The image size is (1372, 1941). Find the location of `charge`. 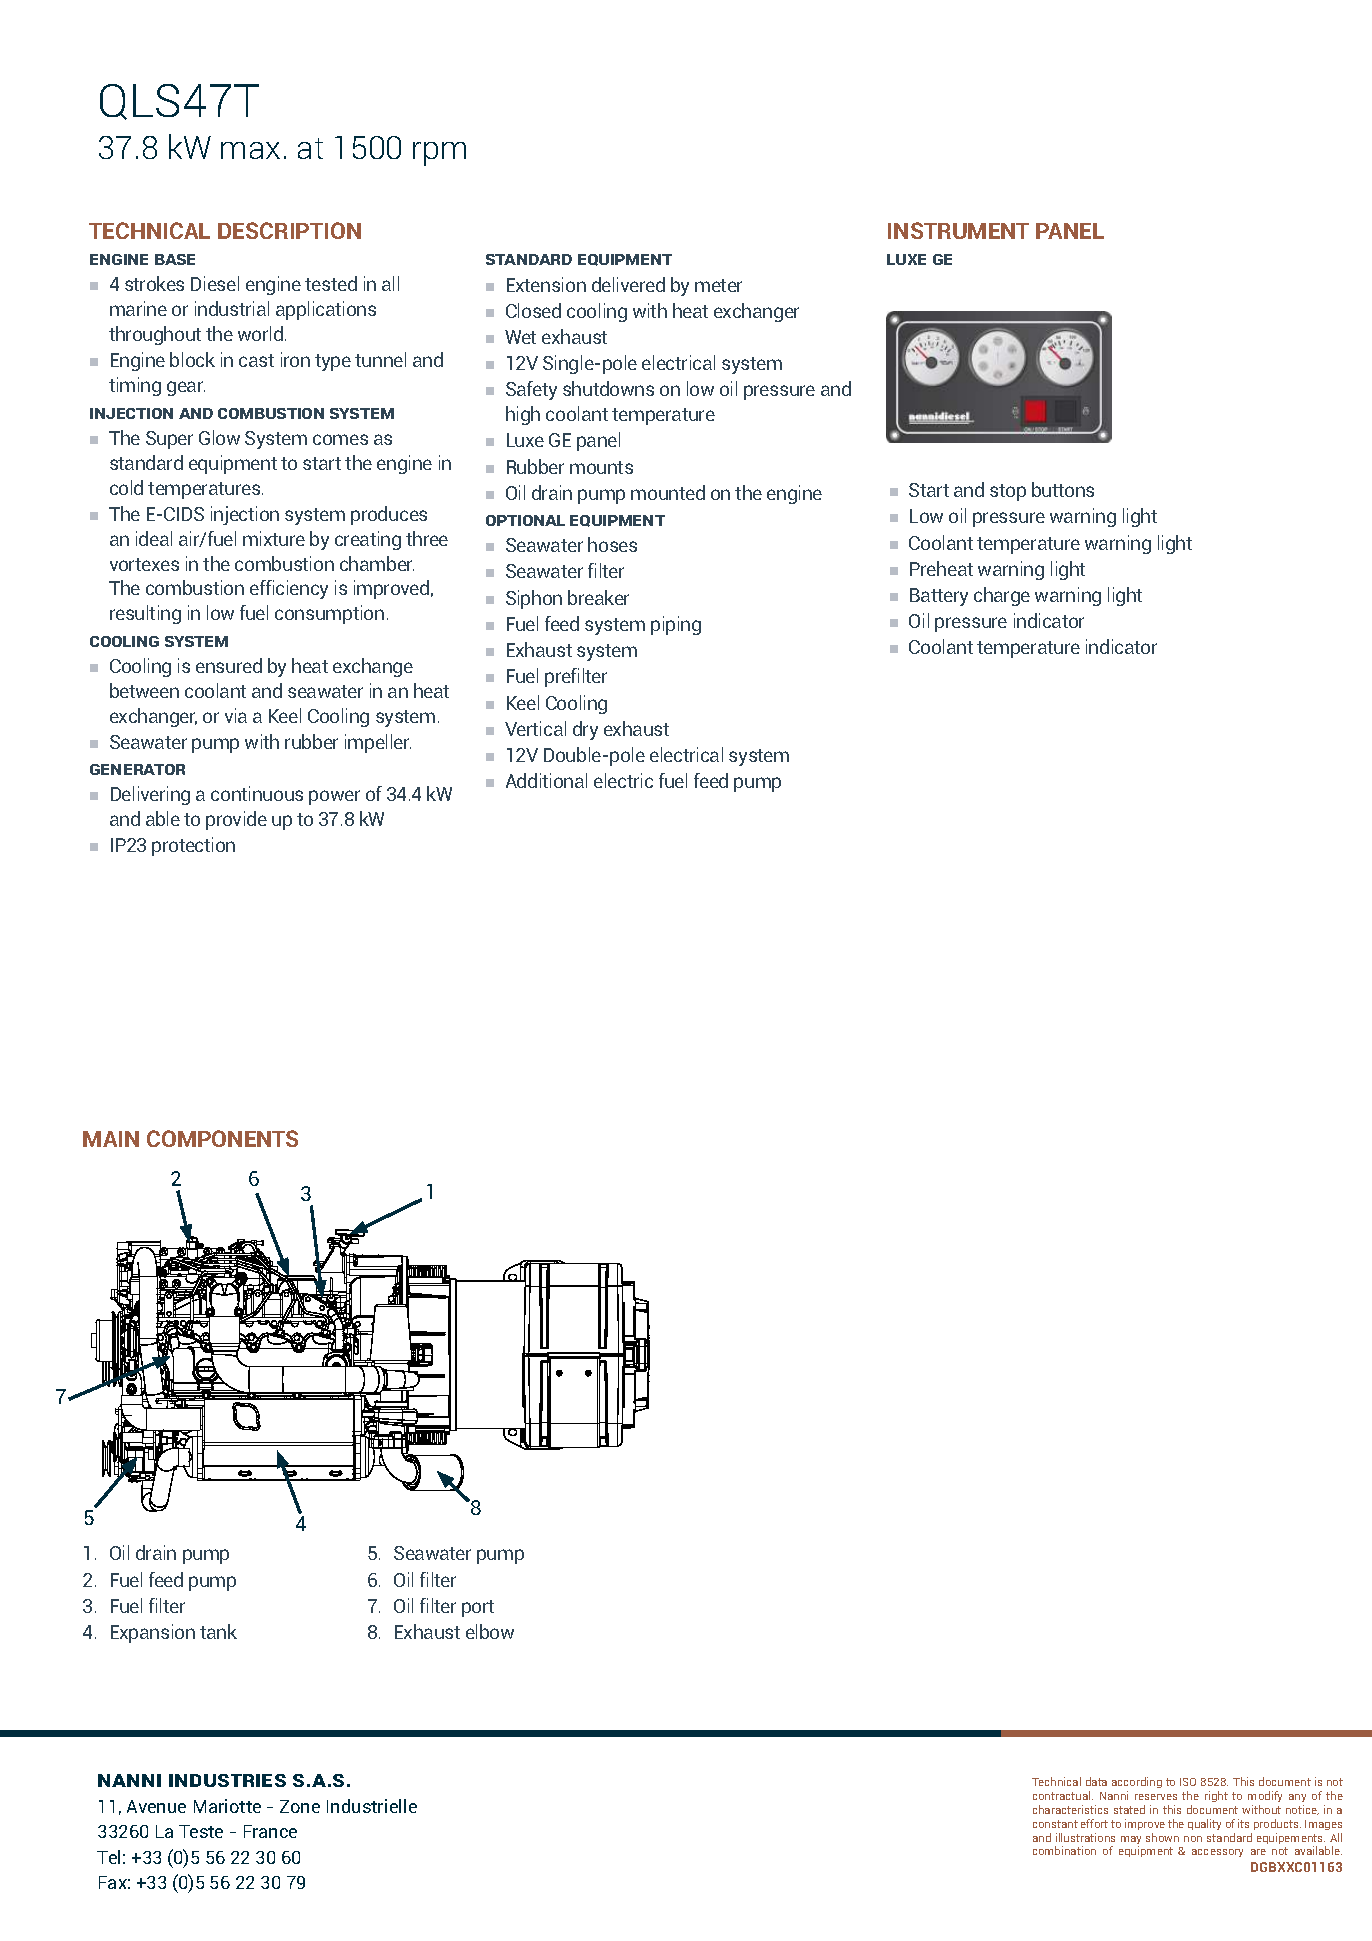

charge is located at coordinates (1002, 596).
